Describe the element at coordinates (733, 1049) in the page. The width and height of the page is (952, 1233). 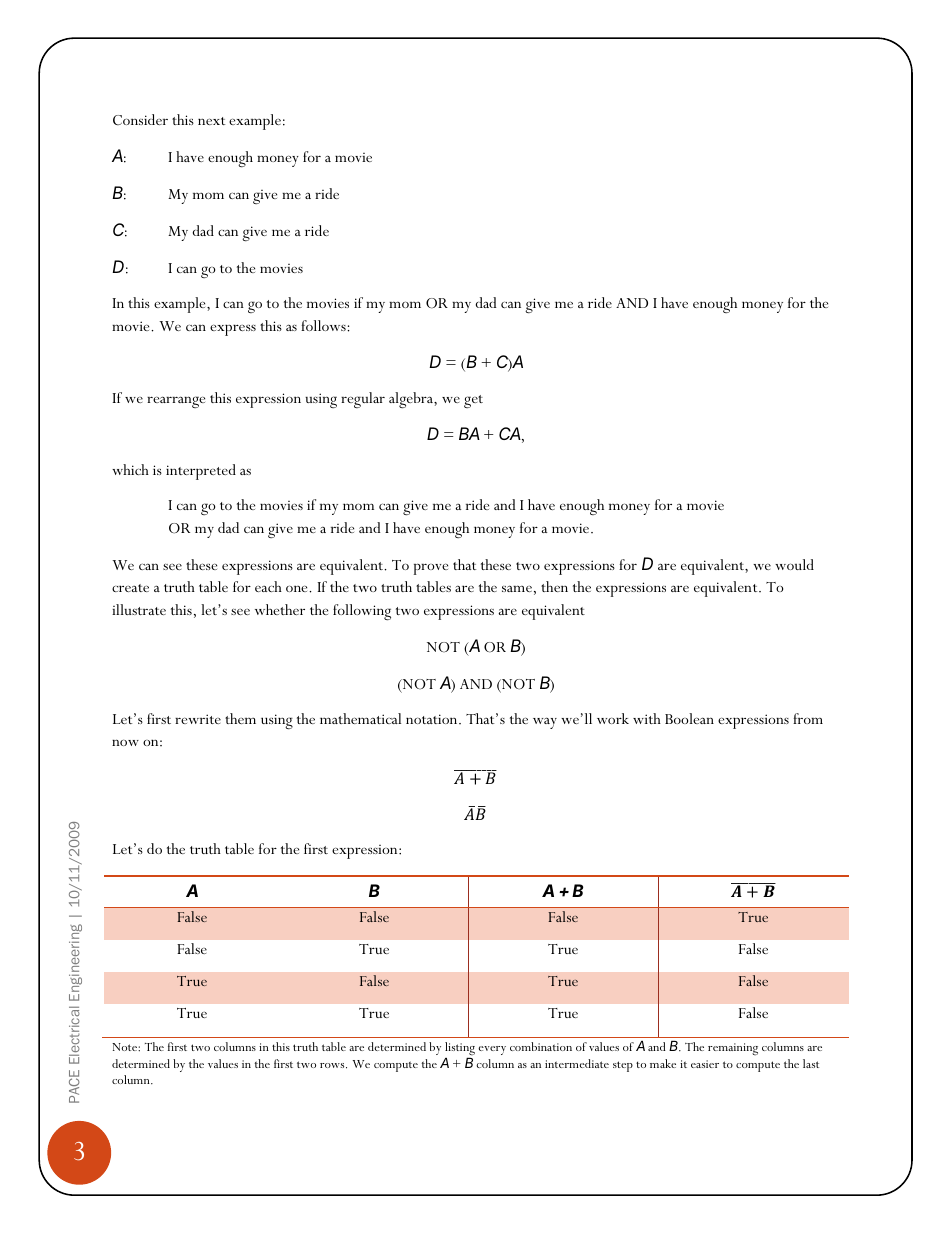
I see `remaining` at that location.
